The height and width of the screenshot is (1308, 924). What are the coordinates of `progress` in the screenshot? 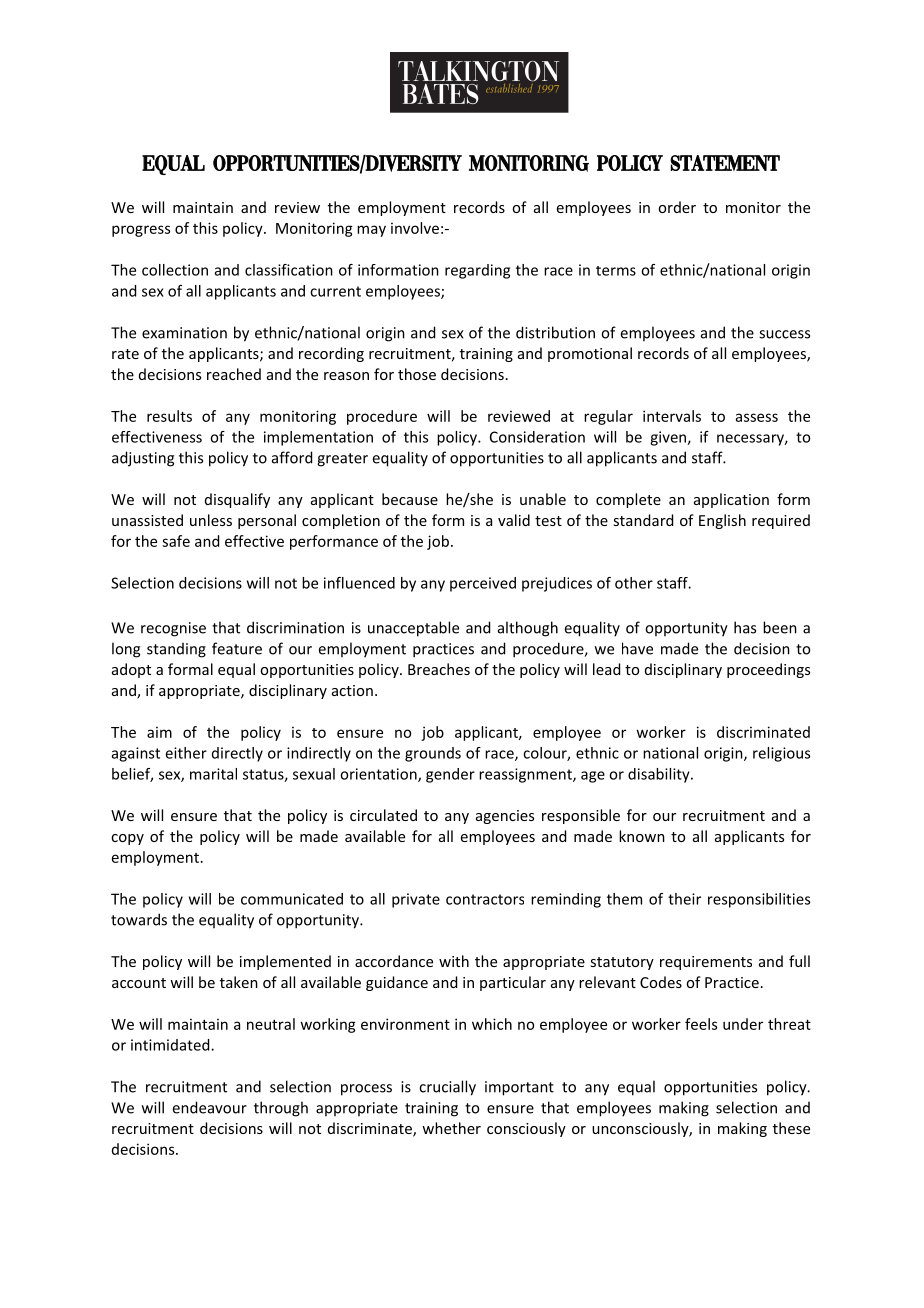 It's located at (141, 231).
